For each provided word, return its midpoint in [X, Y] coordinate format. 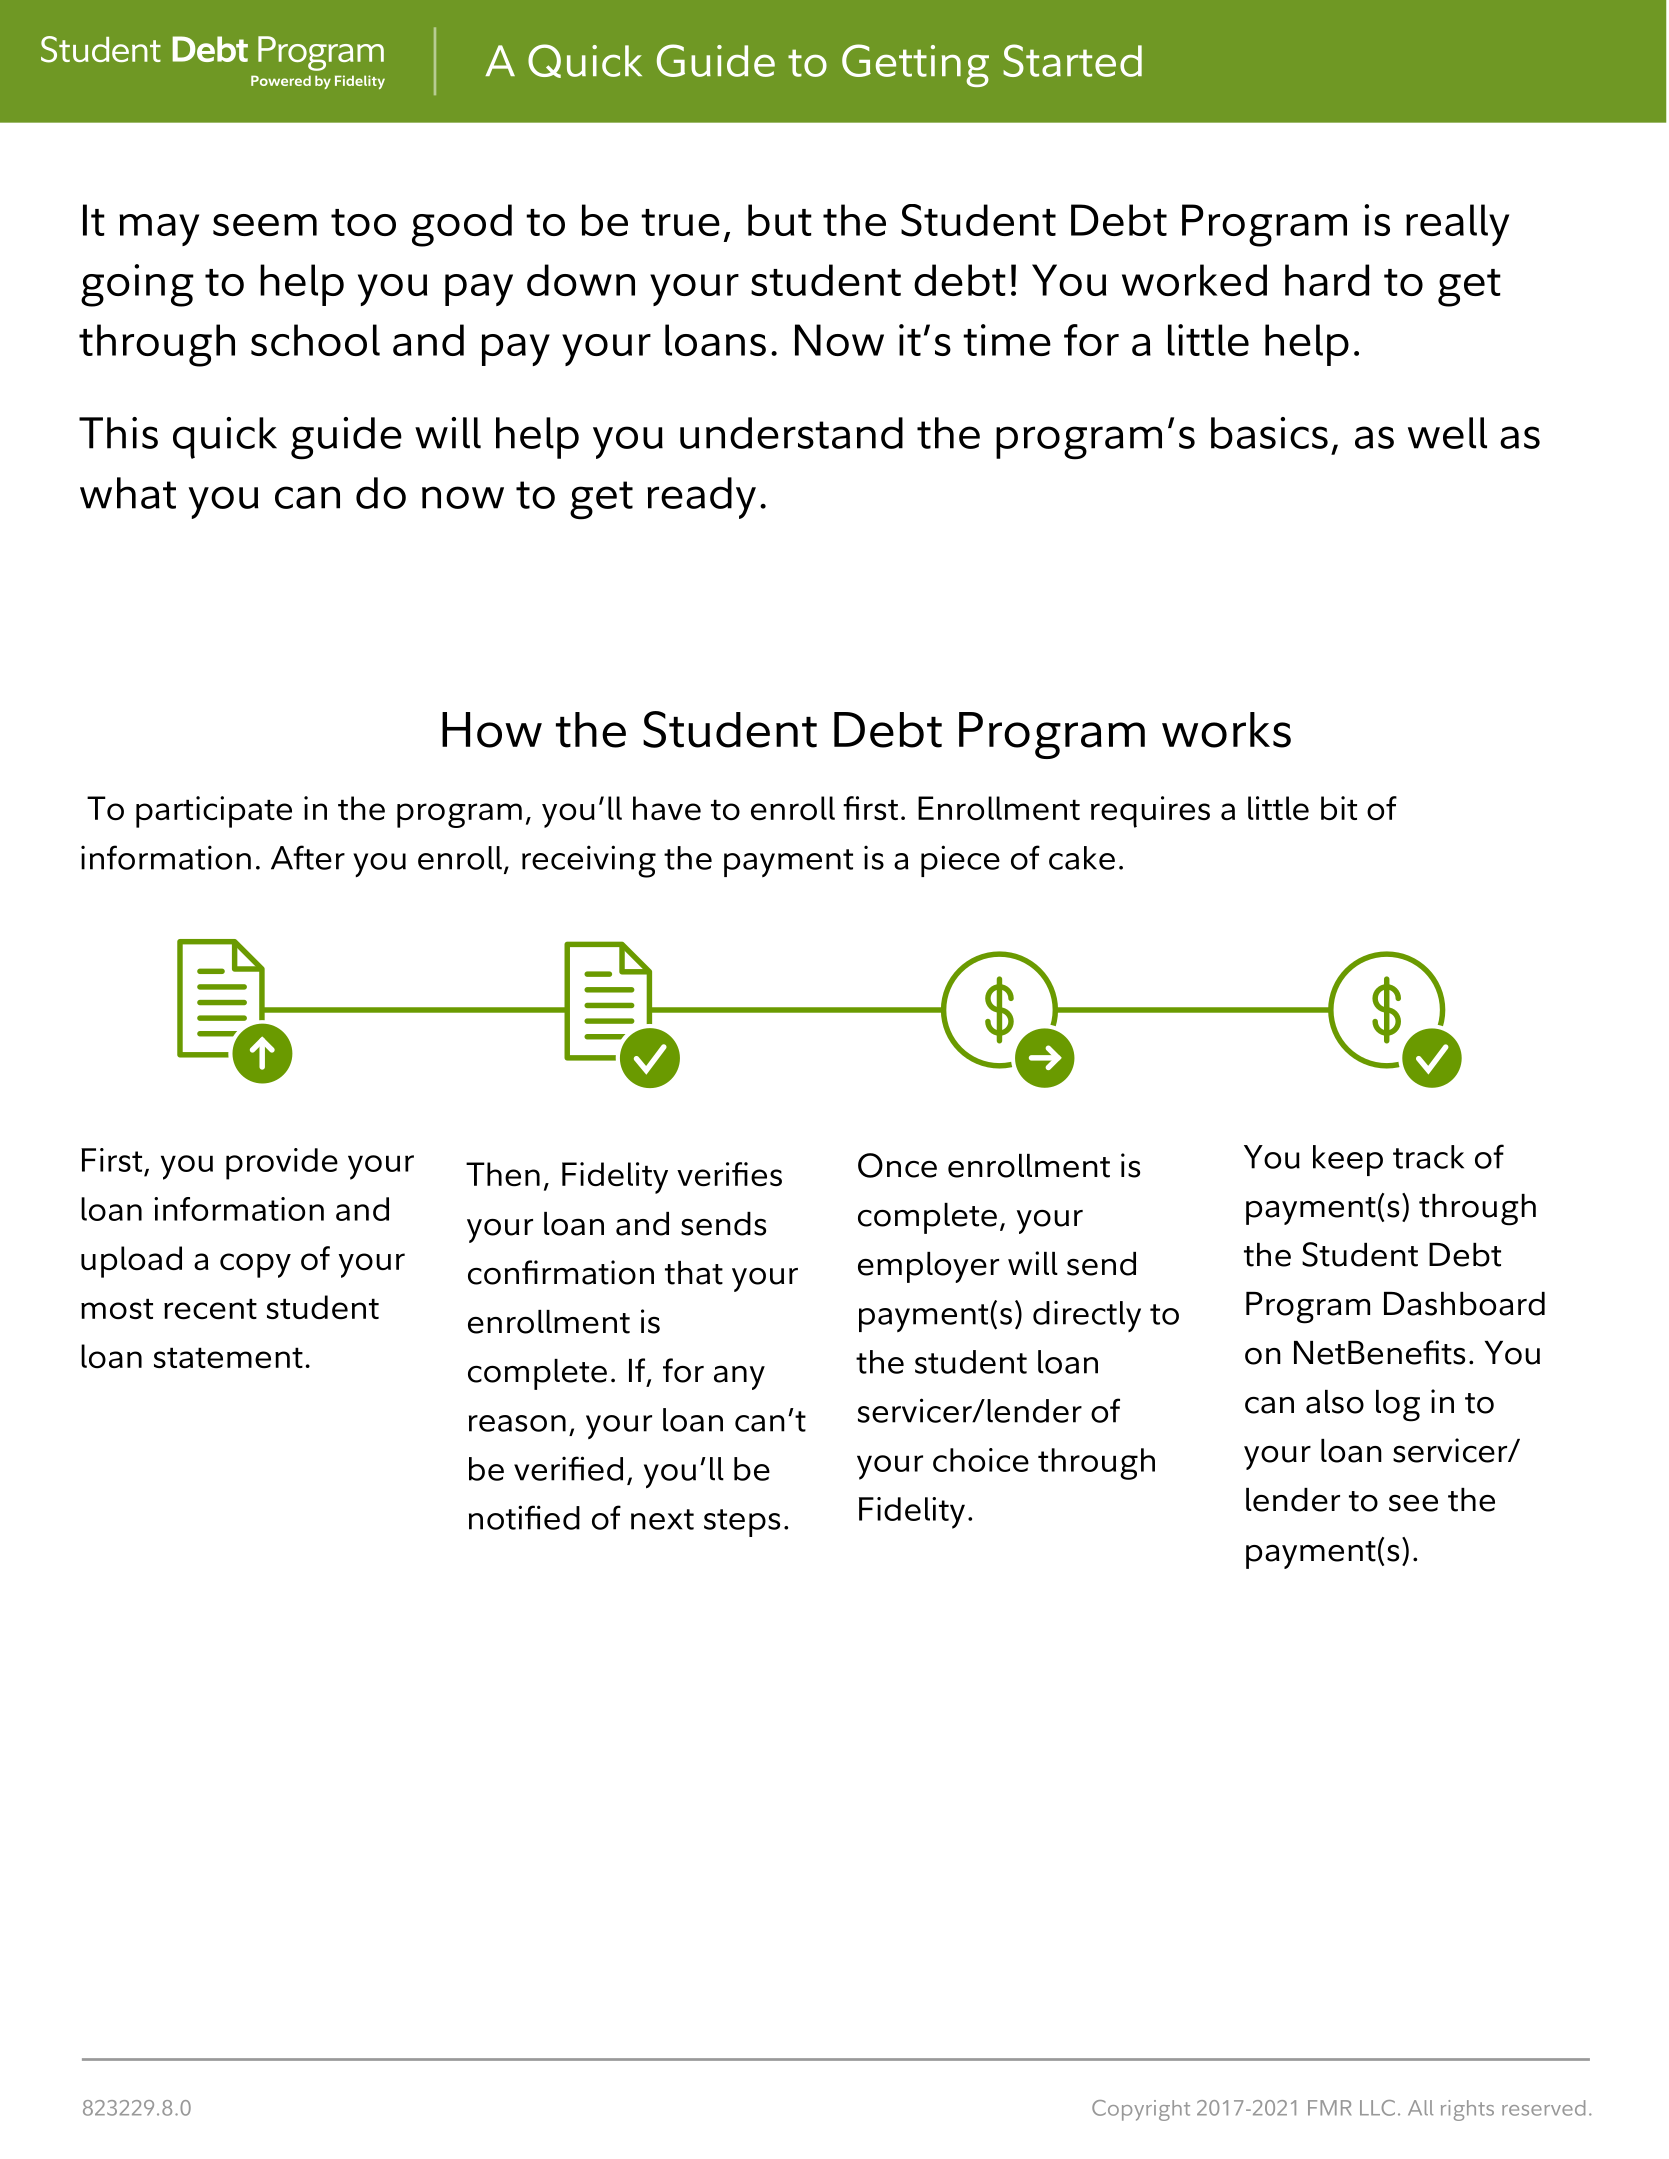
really [1457, 225]
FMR [1329, 2108]
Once [897, 1165]
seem [265, 225]
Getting [915, 65]
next [662, 1519]
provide [282, 1164]
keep [1348, 1160]
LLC [1377, 2108]
